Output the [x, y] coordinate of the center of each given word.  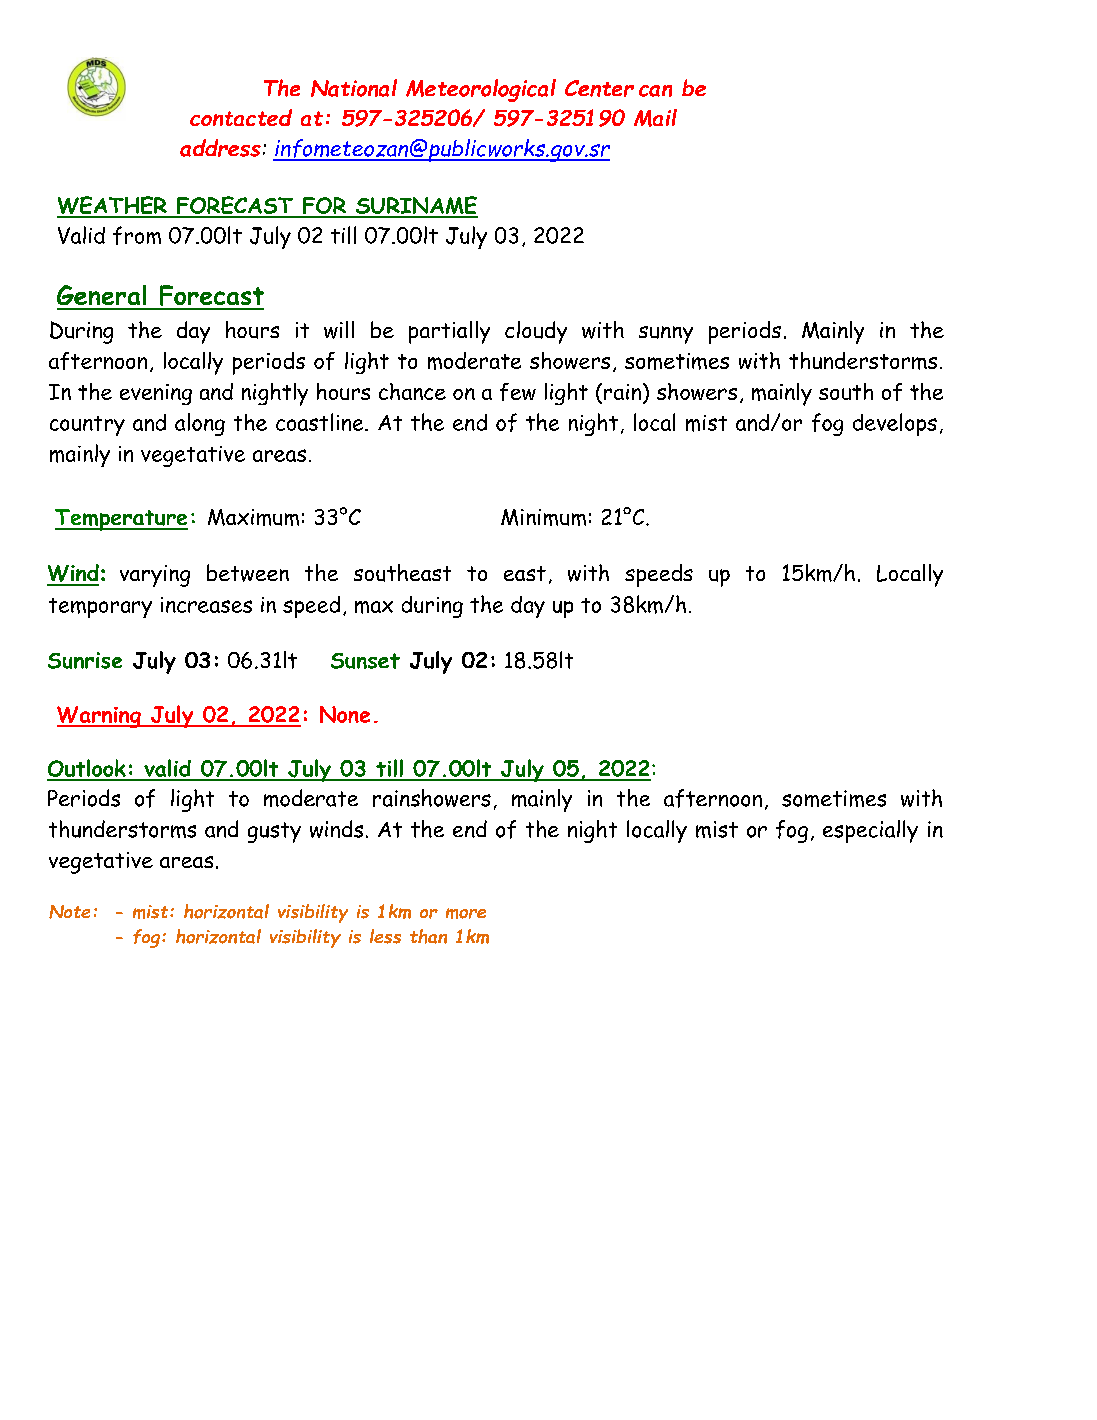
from [137, 235]
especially [870, 831]
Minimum [543, 517]
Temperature [121, 520]
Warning [100, 717]
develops [895, 424]
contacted [241, 117]
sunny [666, 335]
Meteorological [481, 90]
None [345, 714]
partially [449, 332]
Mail [655, 118]
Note [69, 912]
